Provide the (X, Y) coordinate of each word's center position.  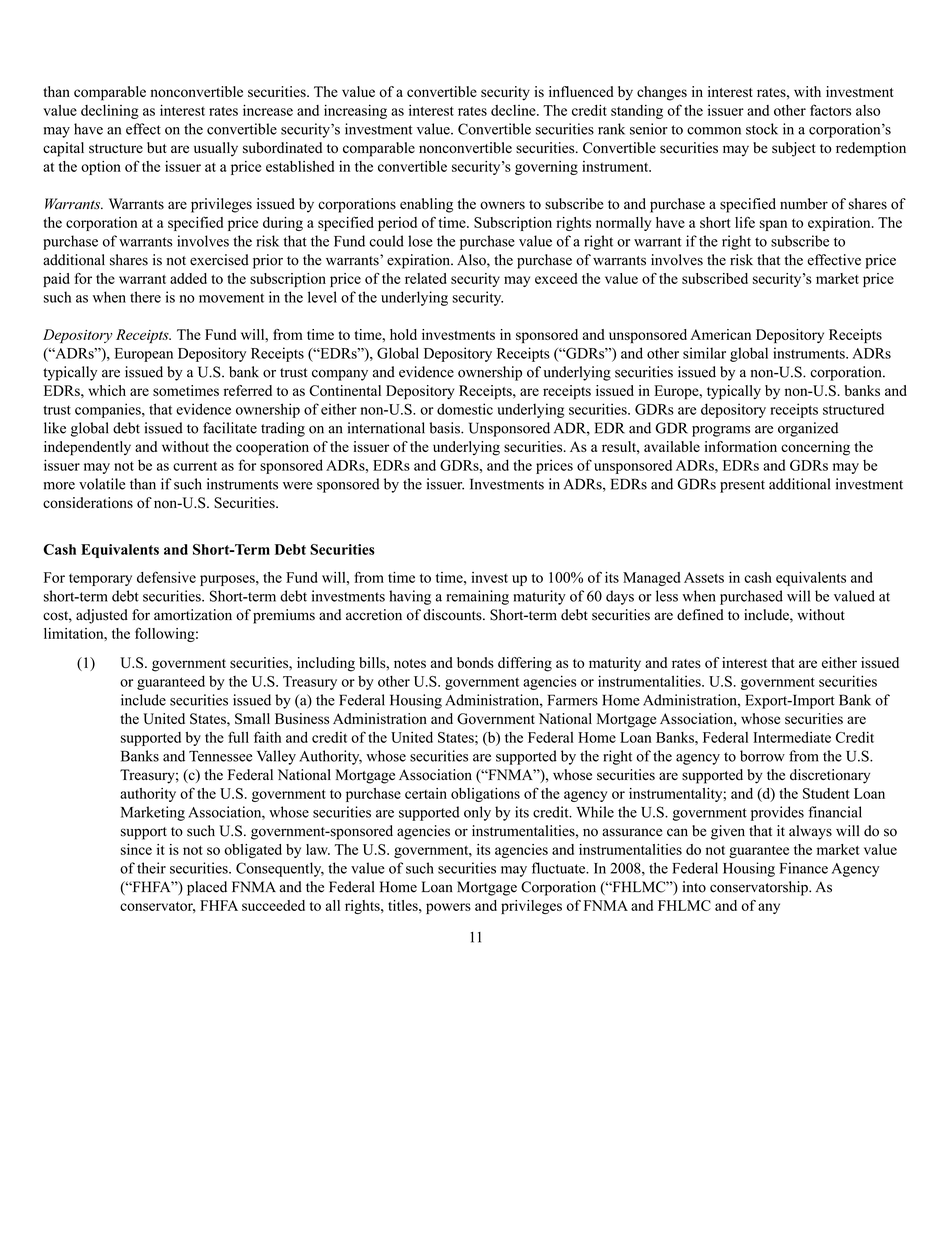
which (107, 390)
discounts (453, 615)
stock (762, 129)
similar (704, 353)
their (151, 868)
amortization (193, 615)
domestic (465, 409)
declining (110, 112)
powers (448, 908)
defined (700, 615)
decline (514, 110)
